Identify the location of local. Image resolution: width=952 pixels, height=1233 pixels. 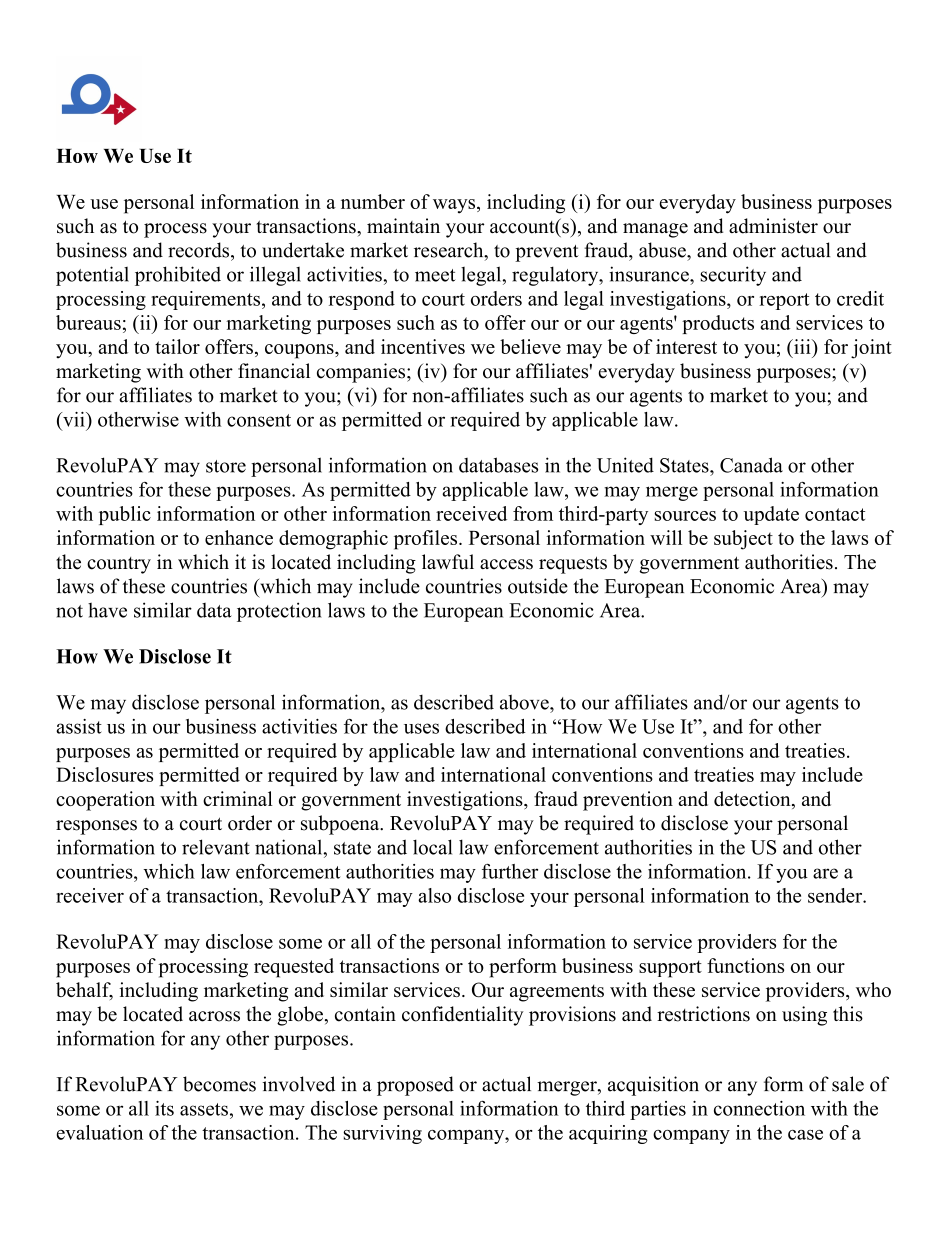
(432, 847).
